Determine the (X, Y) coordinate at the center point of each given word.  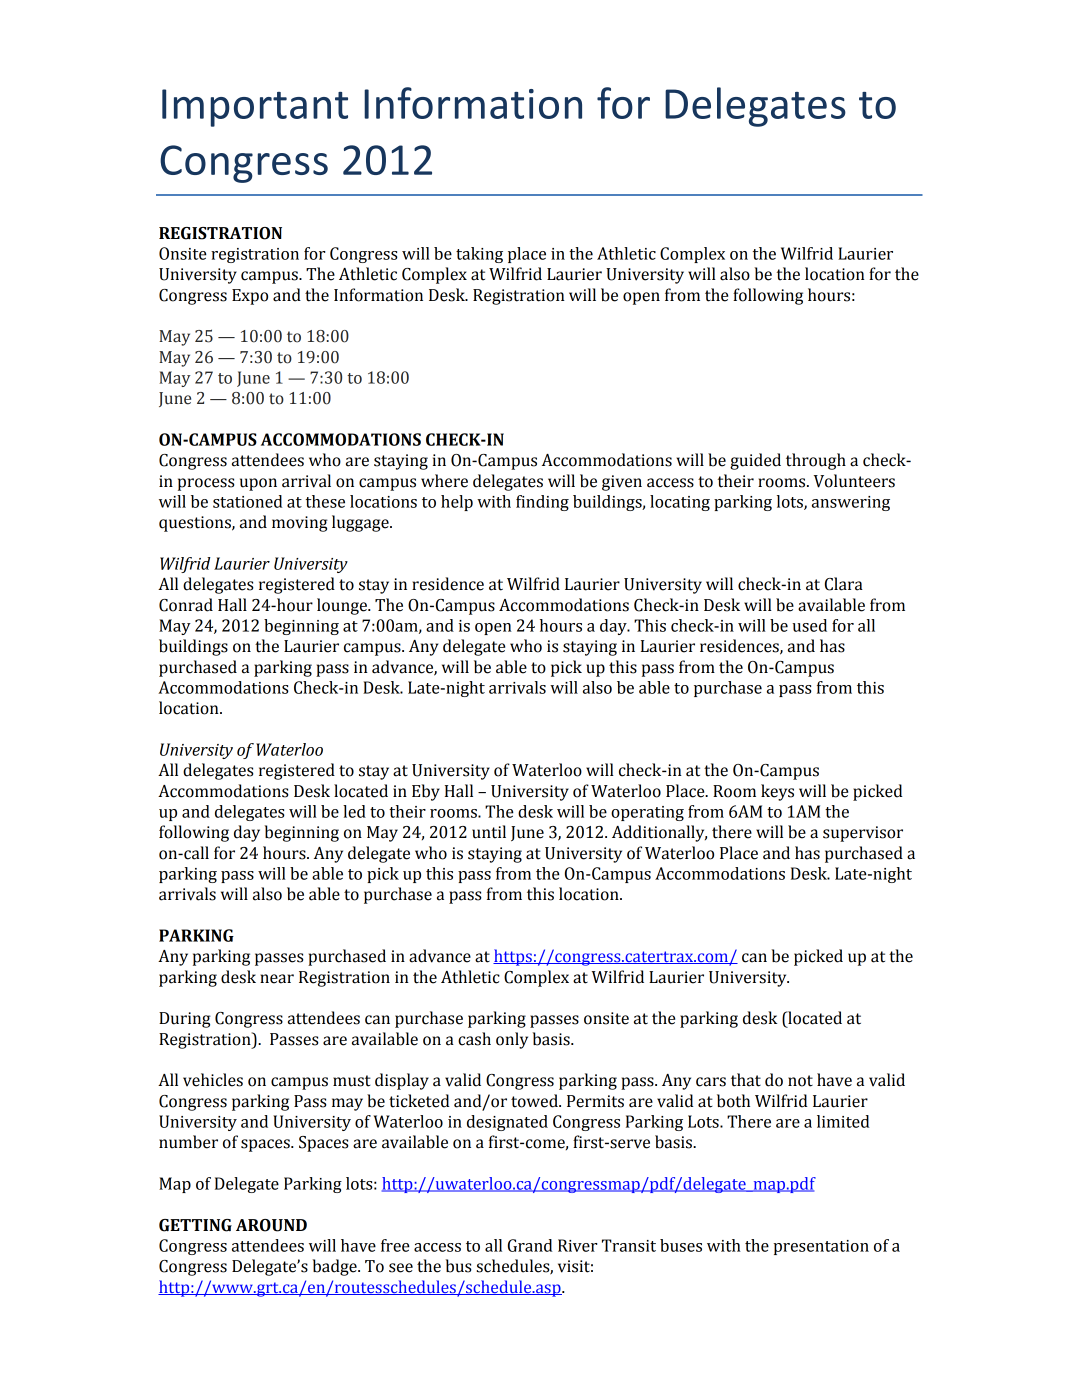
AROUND (271, 1225)
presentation (821, 1247)
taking (479, 255)
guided (755, 461)
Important (255, 108)
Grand (530, 1245)
